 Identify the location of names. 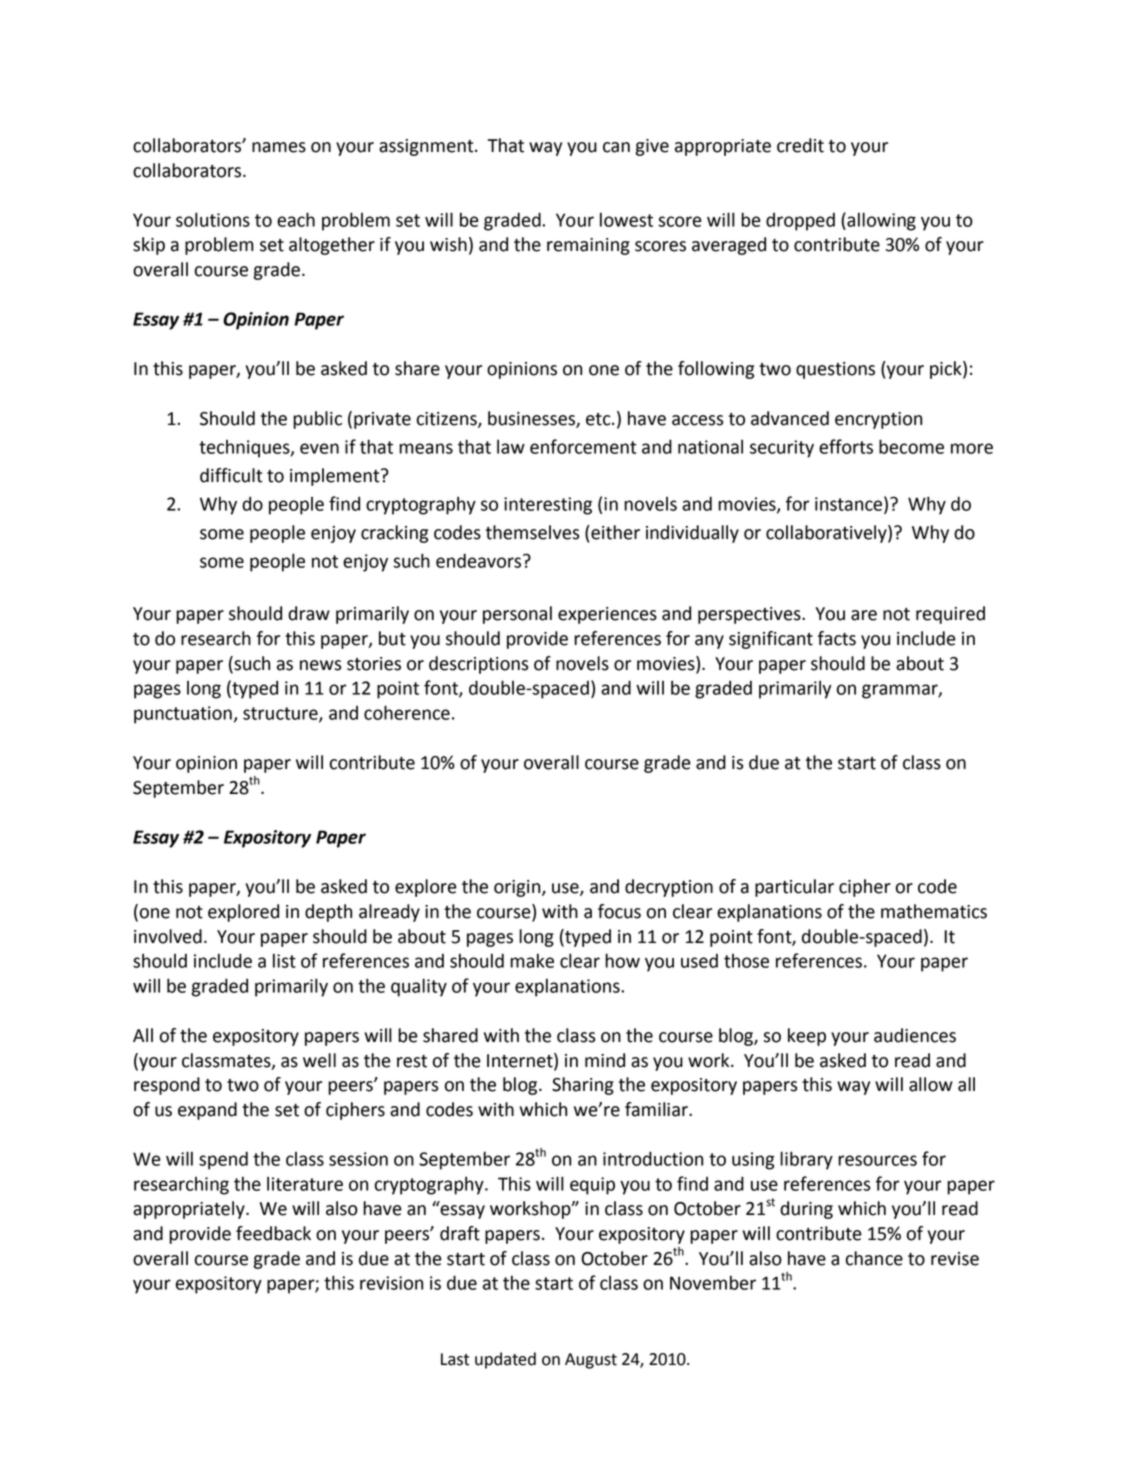
(279, 147).
